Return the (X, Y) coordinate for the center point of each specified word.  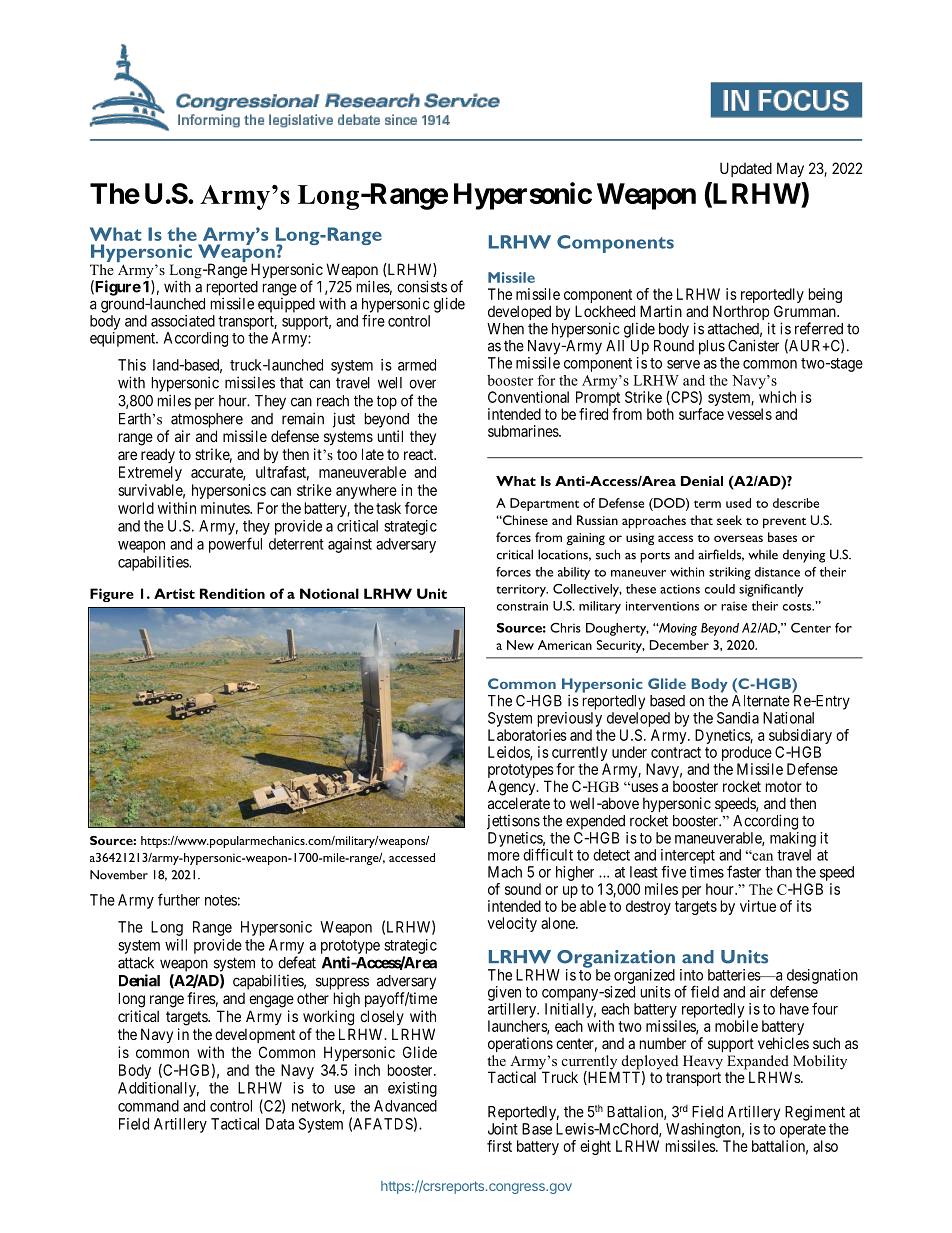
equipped (286, 305)
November (119, 875)
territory (522, 590)
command (148, 1106)
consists (422, 286)
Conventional (528, 397)
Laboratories (527, 735)
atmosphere (207, 420)
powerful (235, 545)
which (777, 397)
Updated (746, 169)
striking (730, 573)
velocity (512, 924)
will (176, 945)
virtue (758, 906)
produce (747, 753)
